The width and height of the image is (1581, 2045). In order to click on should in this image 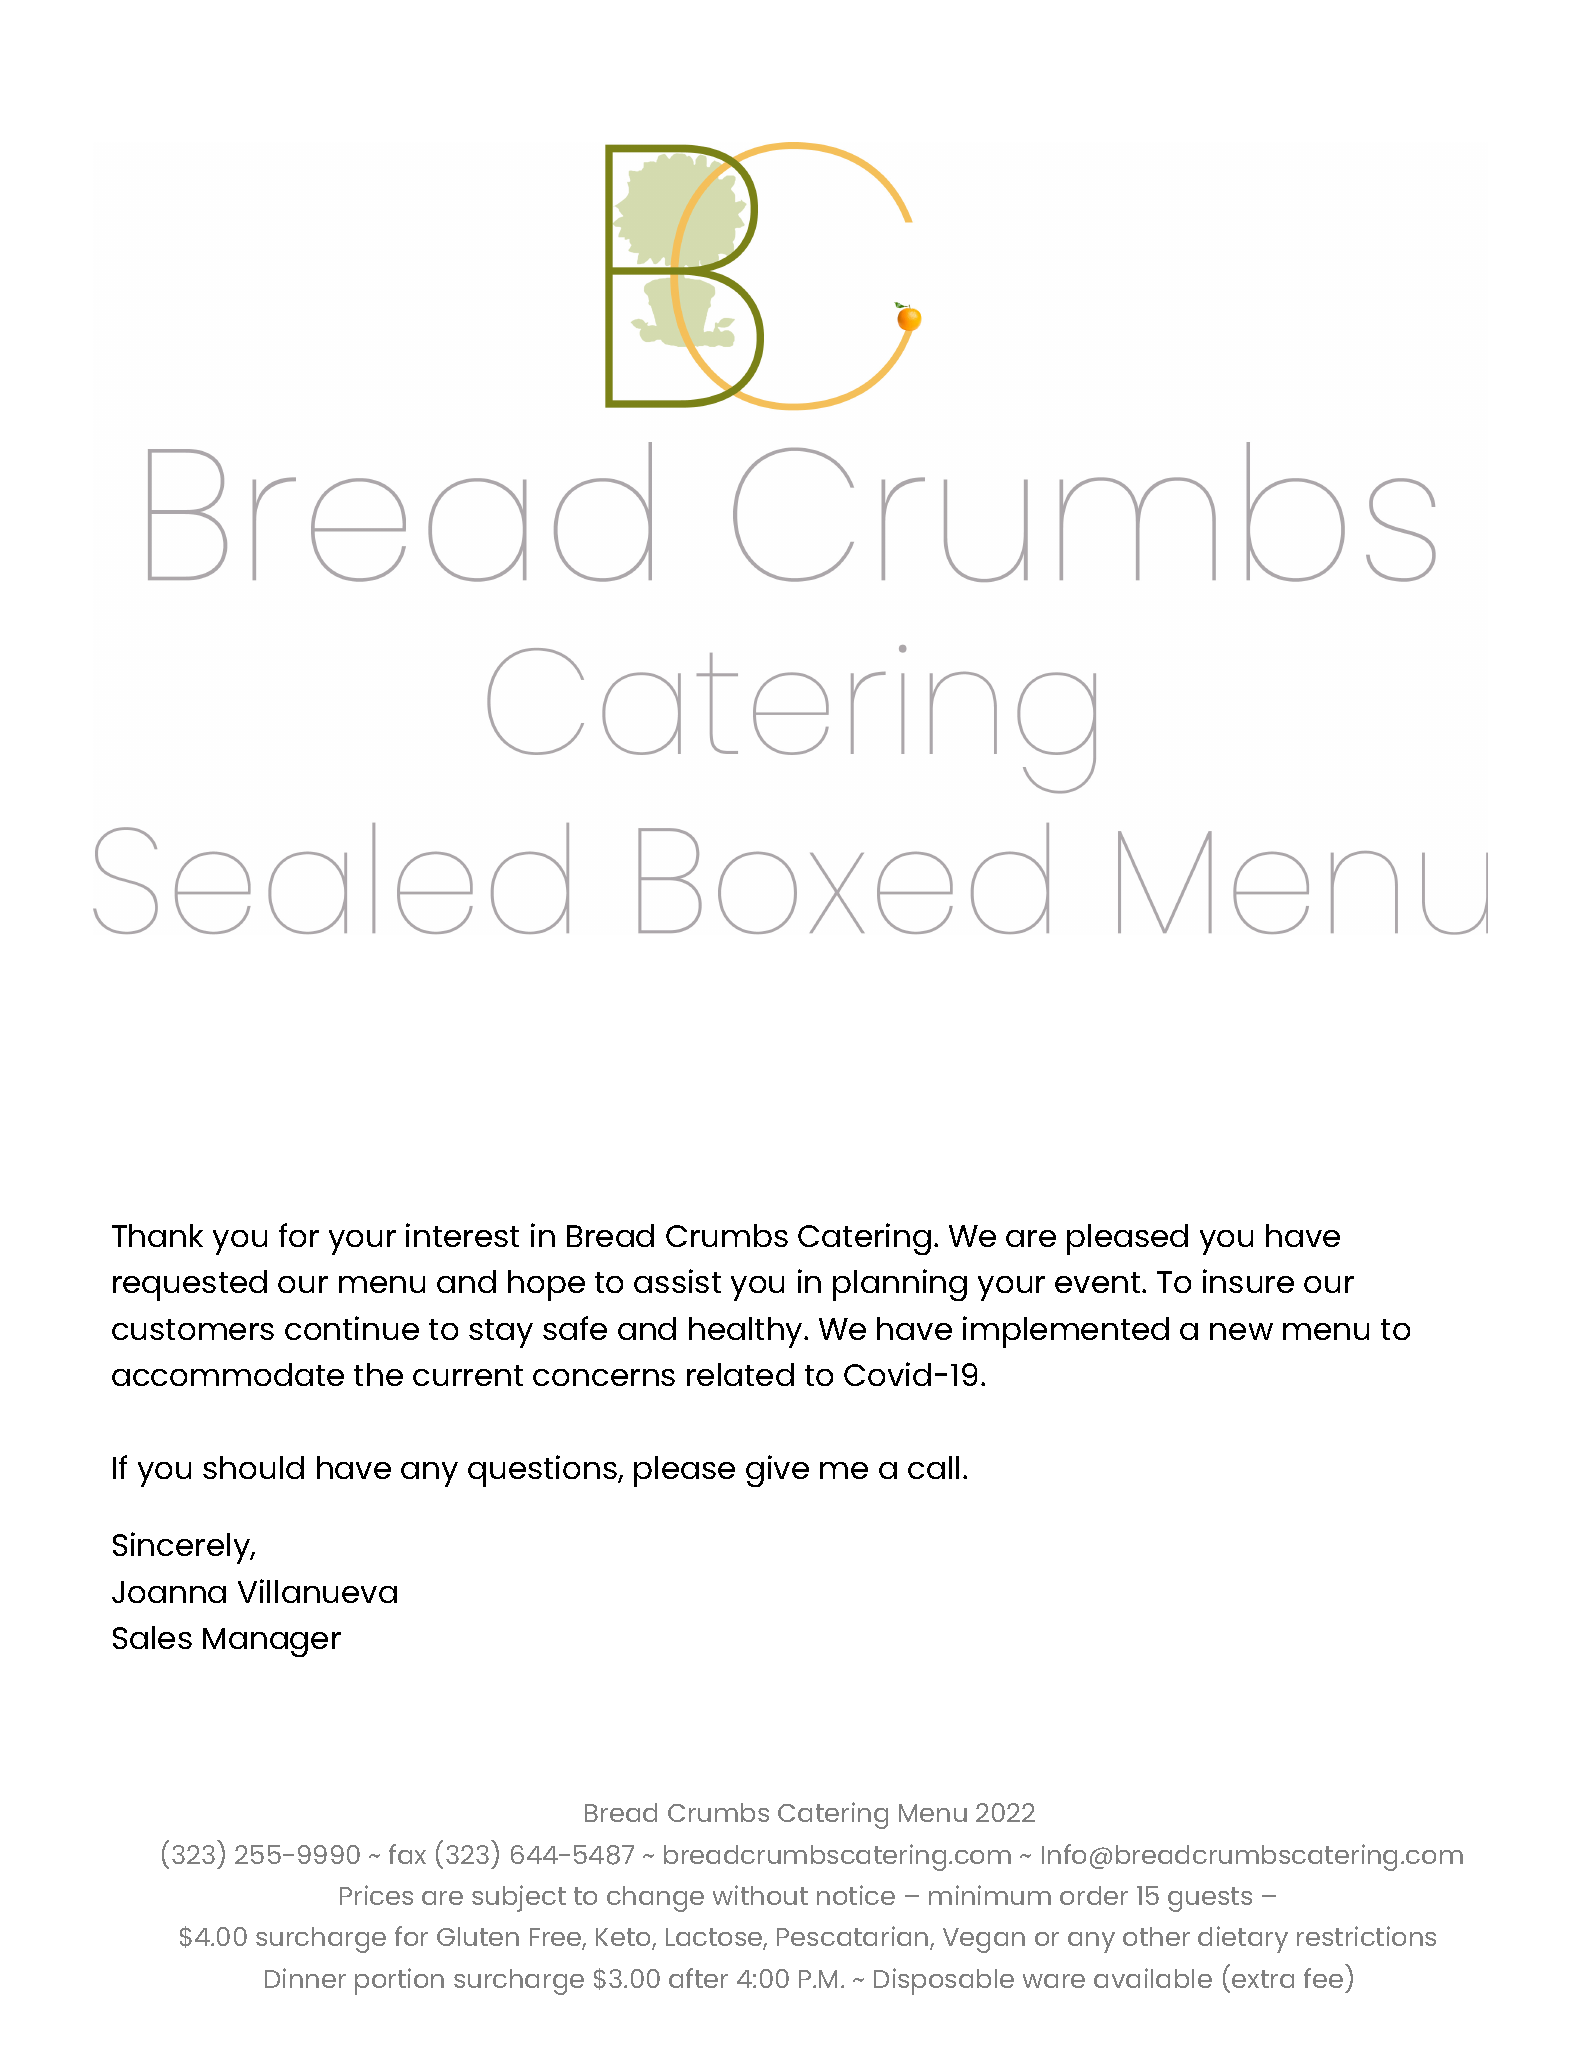, I will do `click(253, 1467)`.
